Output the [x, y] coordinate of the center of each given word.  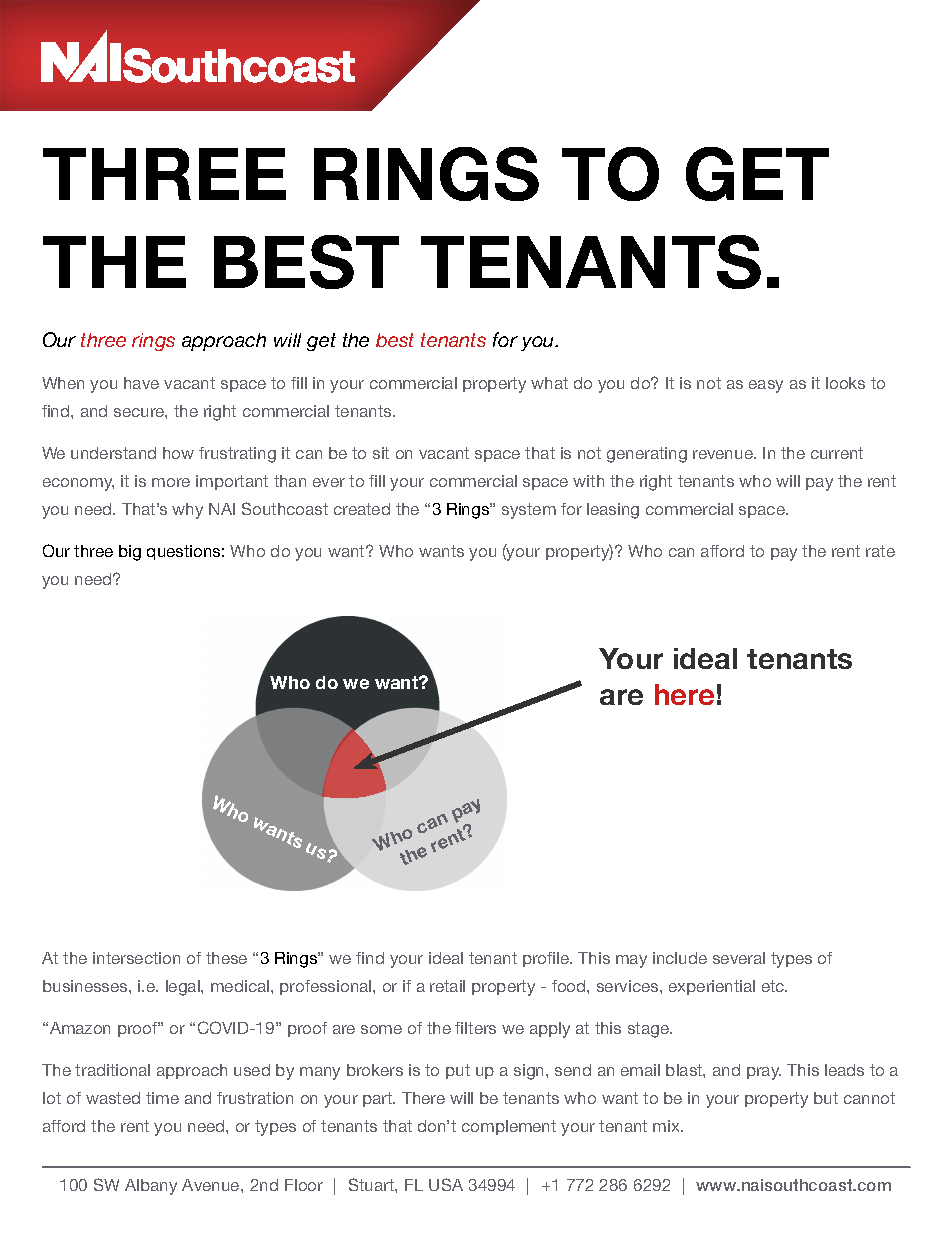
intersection [136, 958]
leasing [613, 511]
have [141, 383]
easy [766, 386]
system [529, 511]
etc [774, 986]
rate [880, 551]
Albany [151, 1187]
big [130, 553]
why [187, 511]
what [549, 383]
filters [475, 1028]
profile [547, 959]
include [680, 958]
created [362, 509]
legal [184, 988]
